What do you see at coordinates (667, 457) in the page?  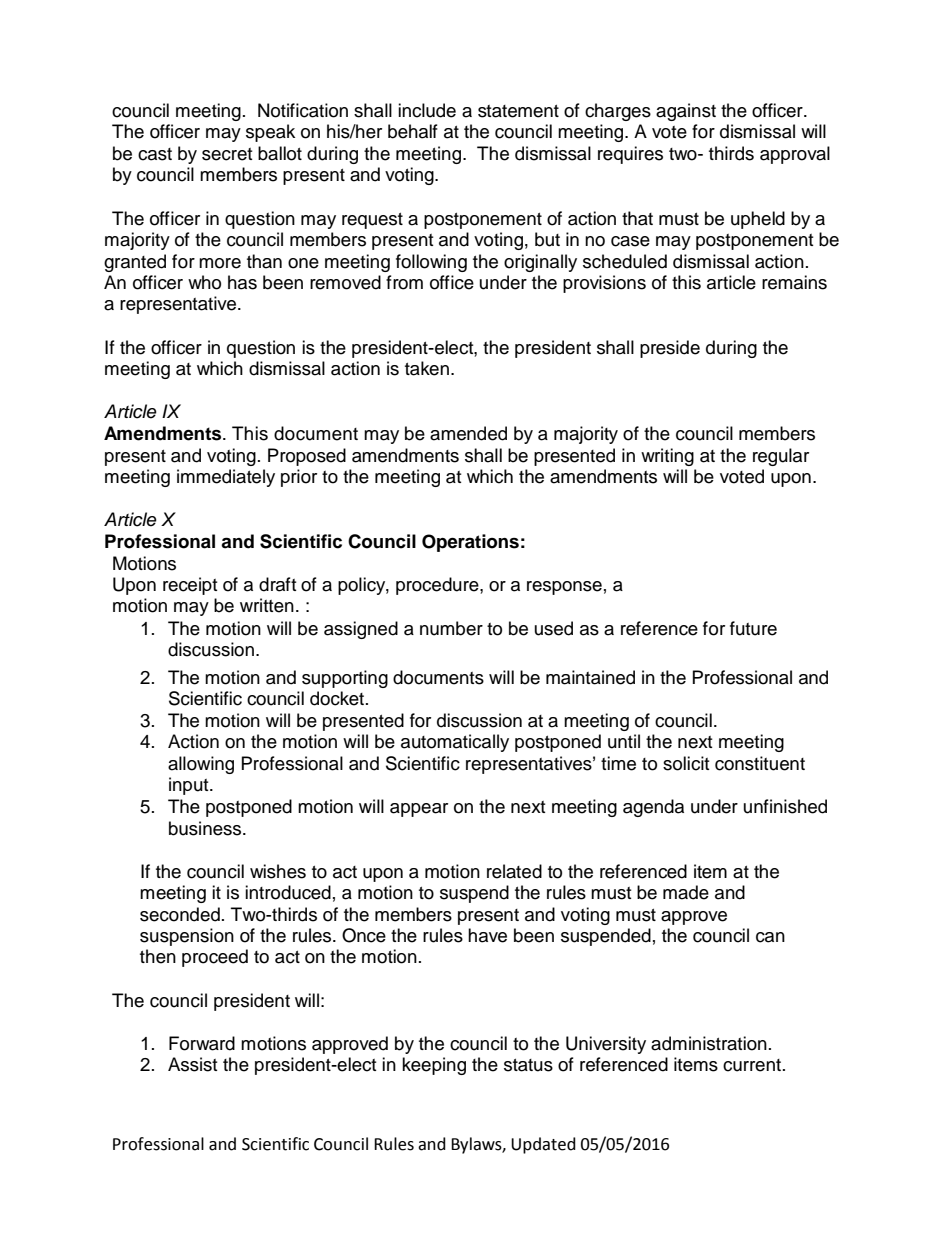 I see `writing` at bounding box center [667, 457].
